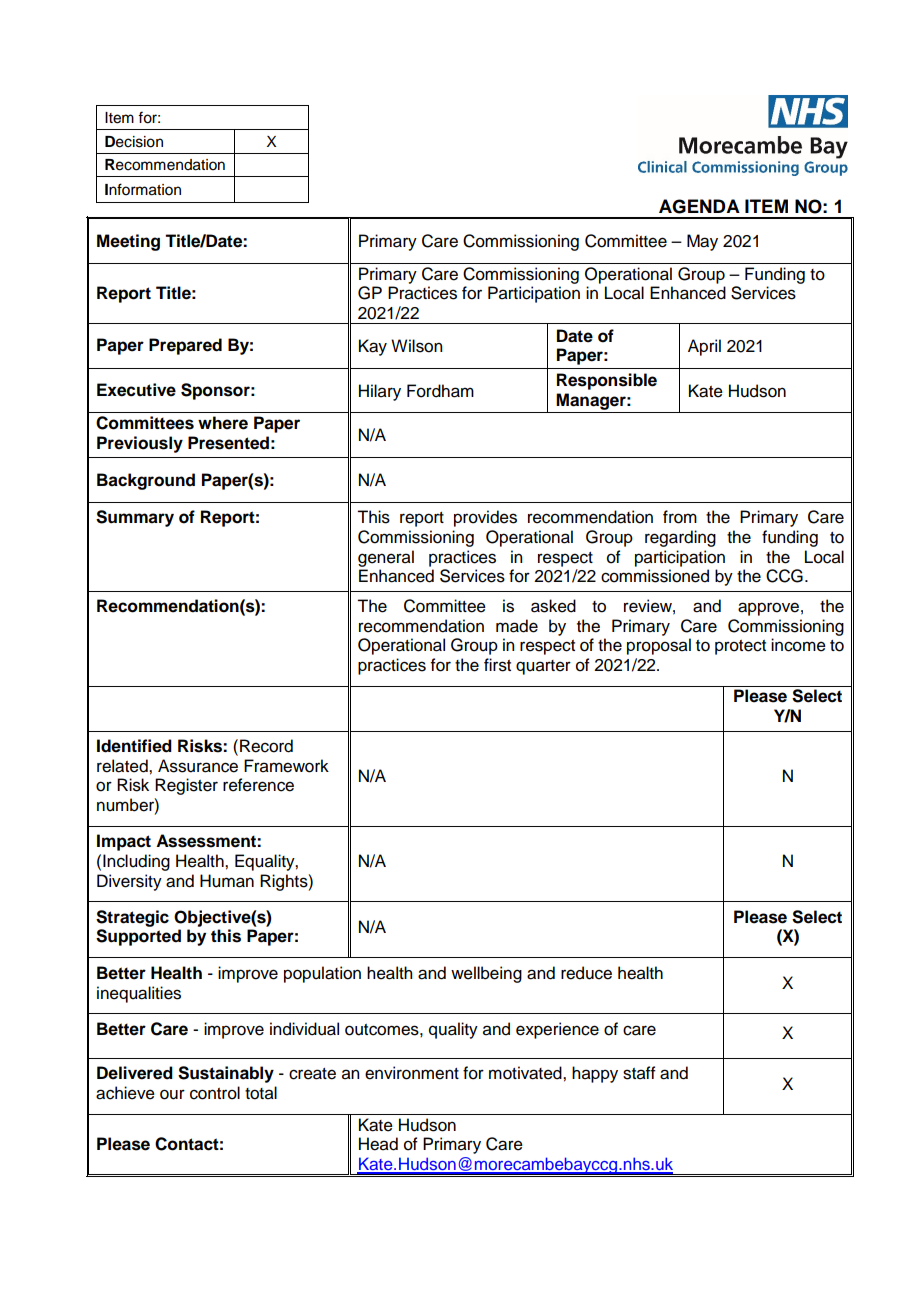  What do you see at coordinates (416, 346) in the page?
I see `Wilson` at bounding box center [416, 346].
